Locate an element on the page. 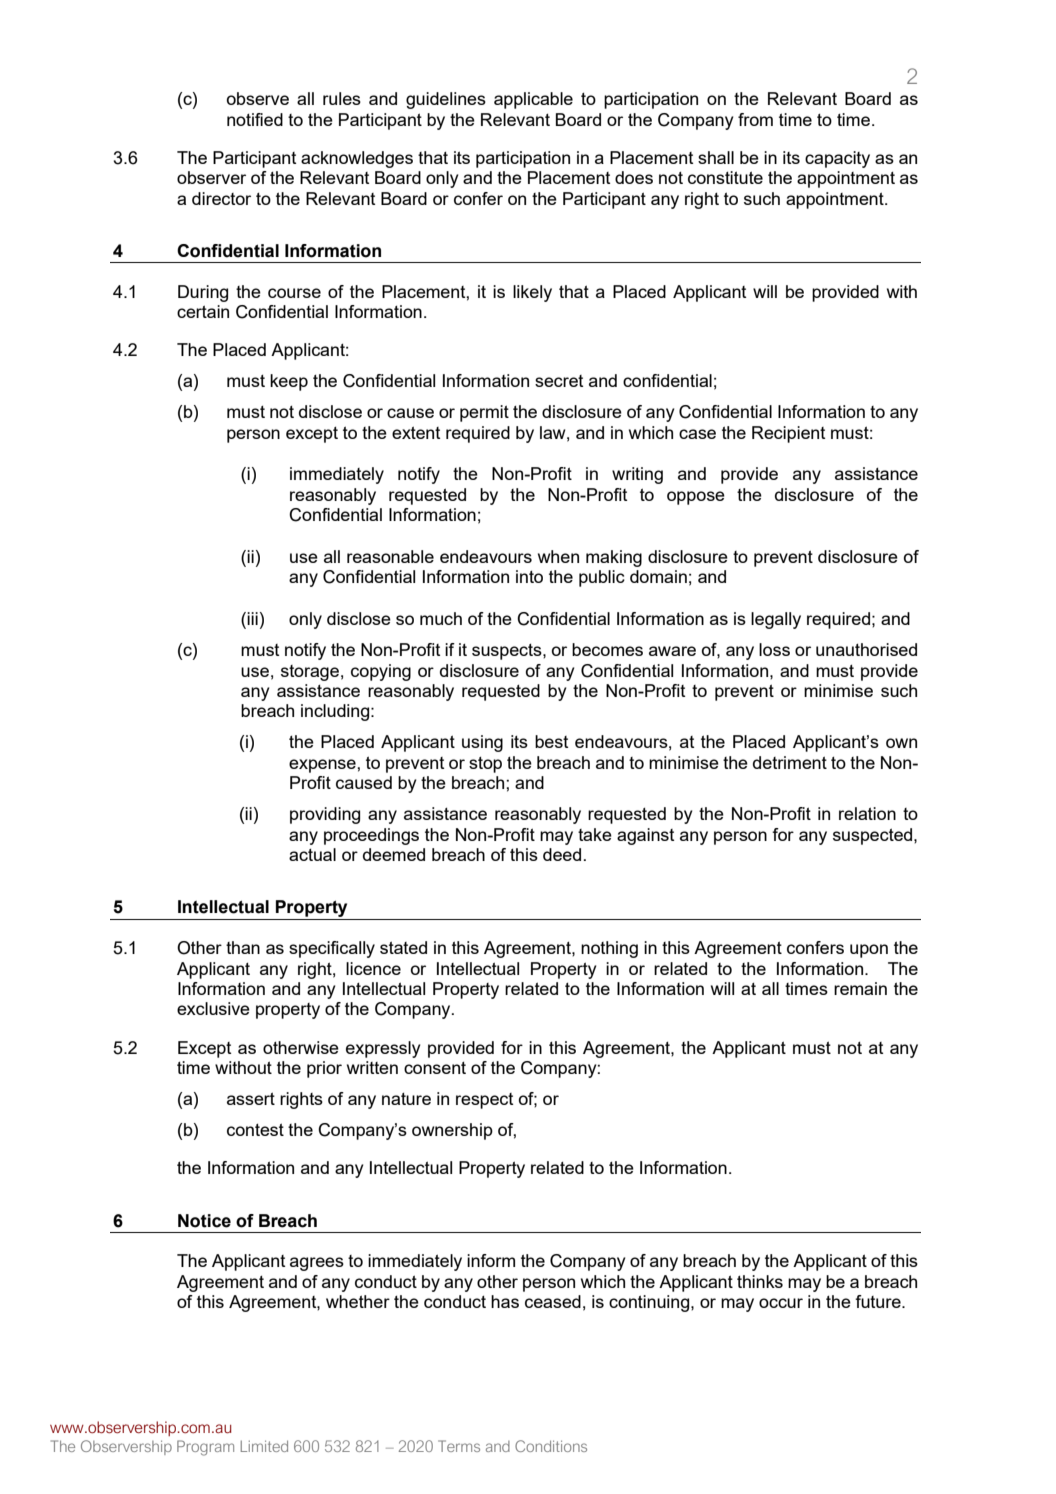  Recipient is located at coordinates (788, 434).
